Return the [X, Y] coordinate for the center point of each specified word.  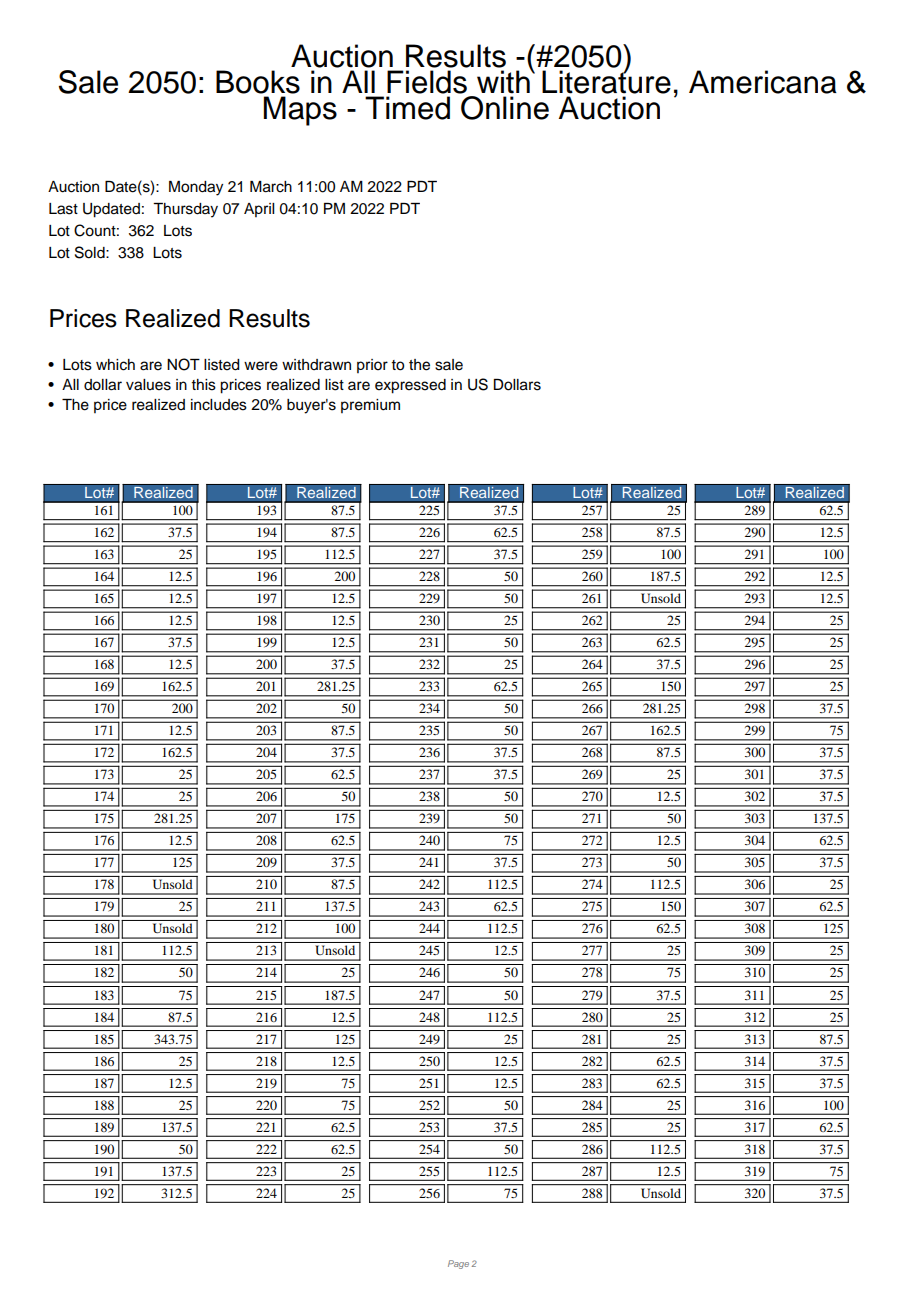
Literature [606, 81]
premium [370, 406]
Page [458, 1264]
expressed [410, 386]
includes [219, 405]
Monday [196, 188]
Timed [407, 108]
